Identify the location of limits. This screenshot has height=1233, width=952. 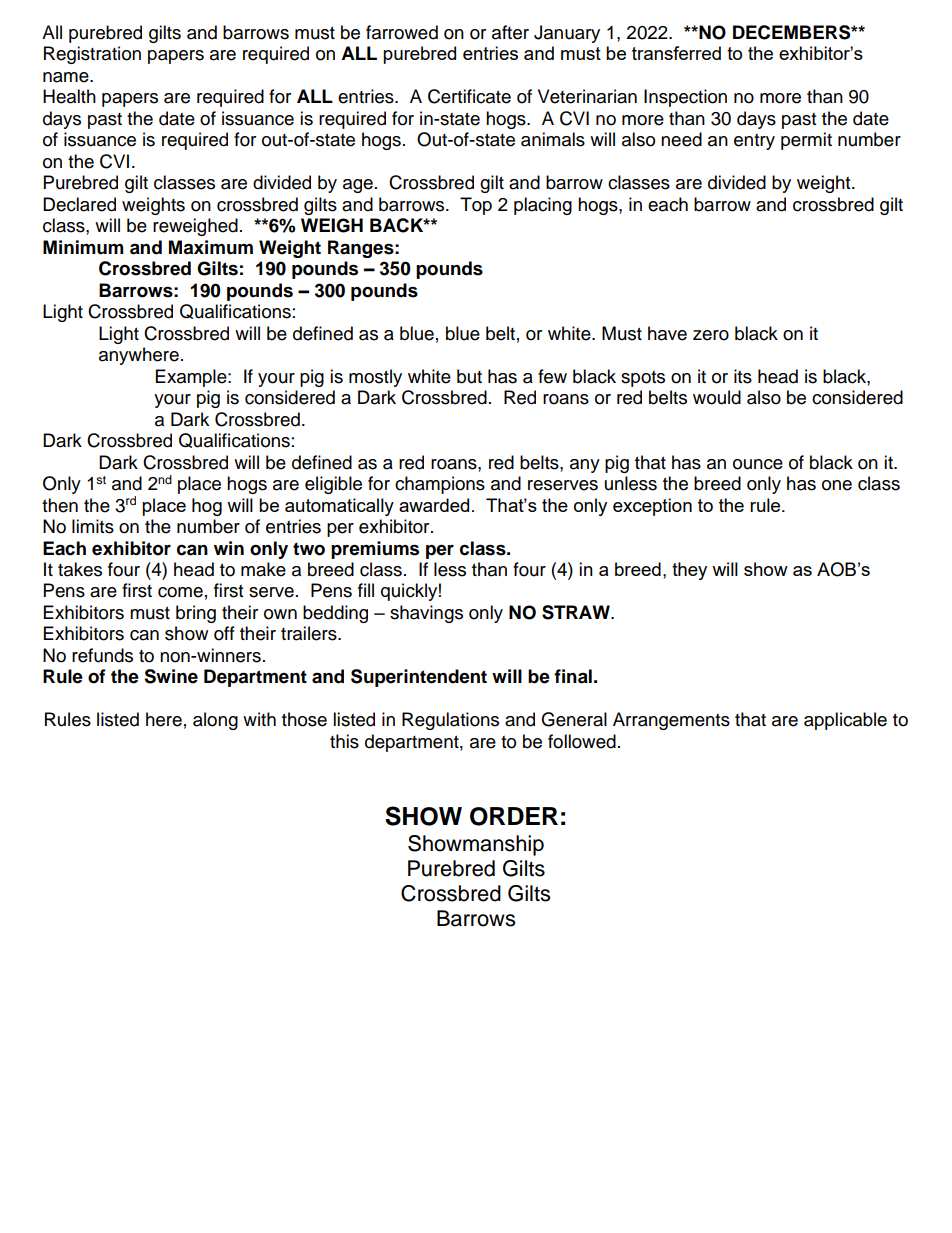
(93, 526).
